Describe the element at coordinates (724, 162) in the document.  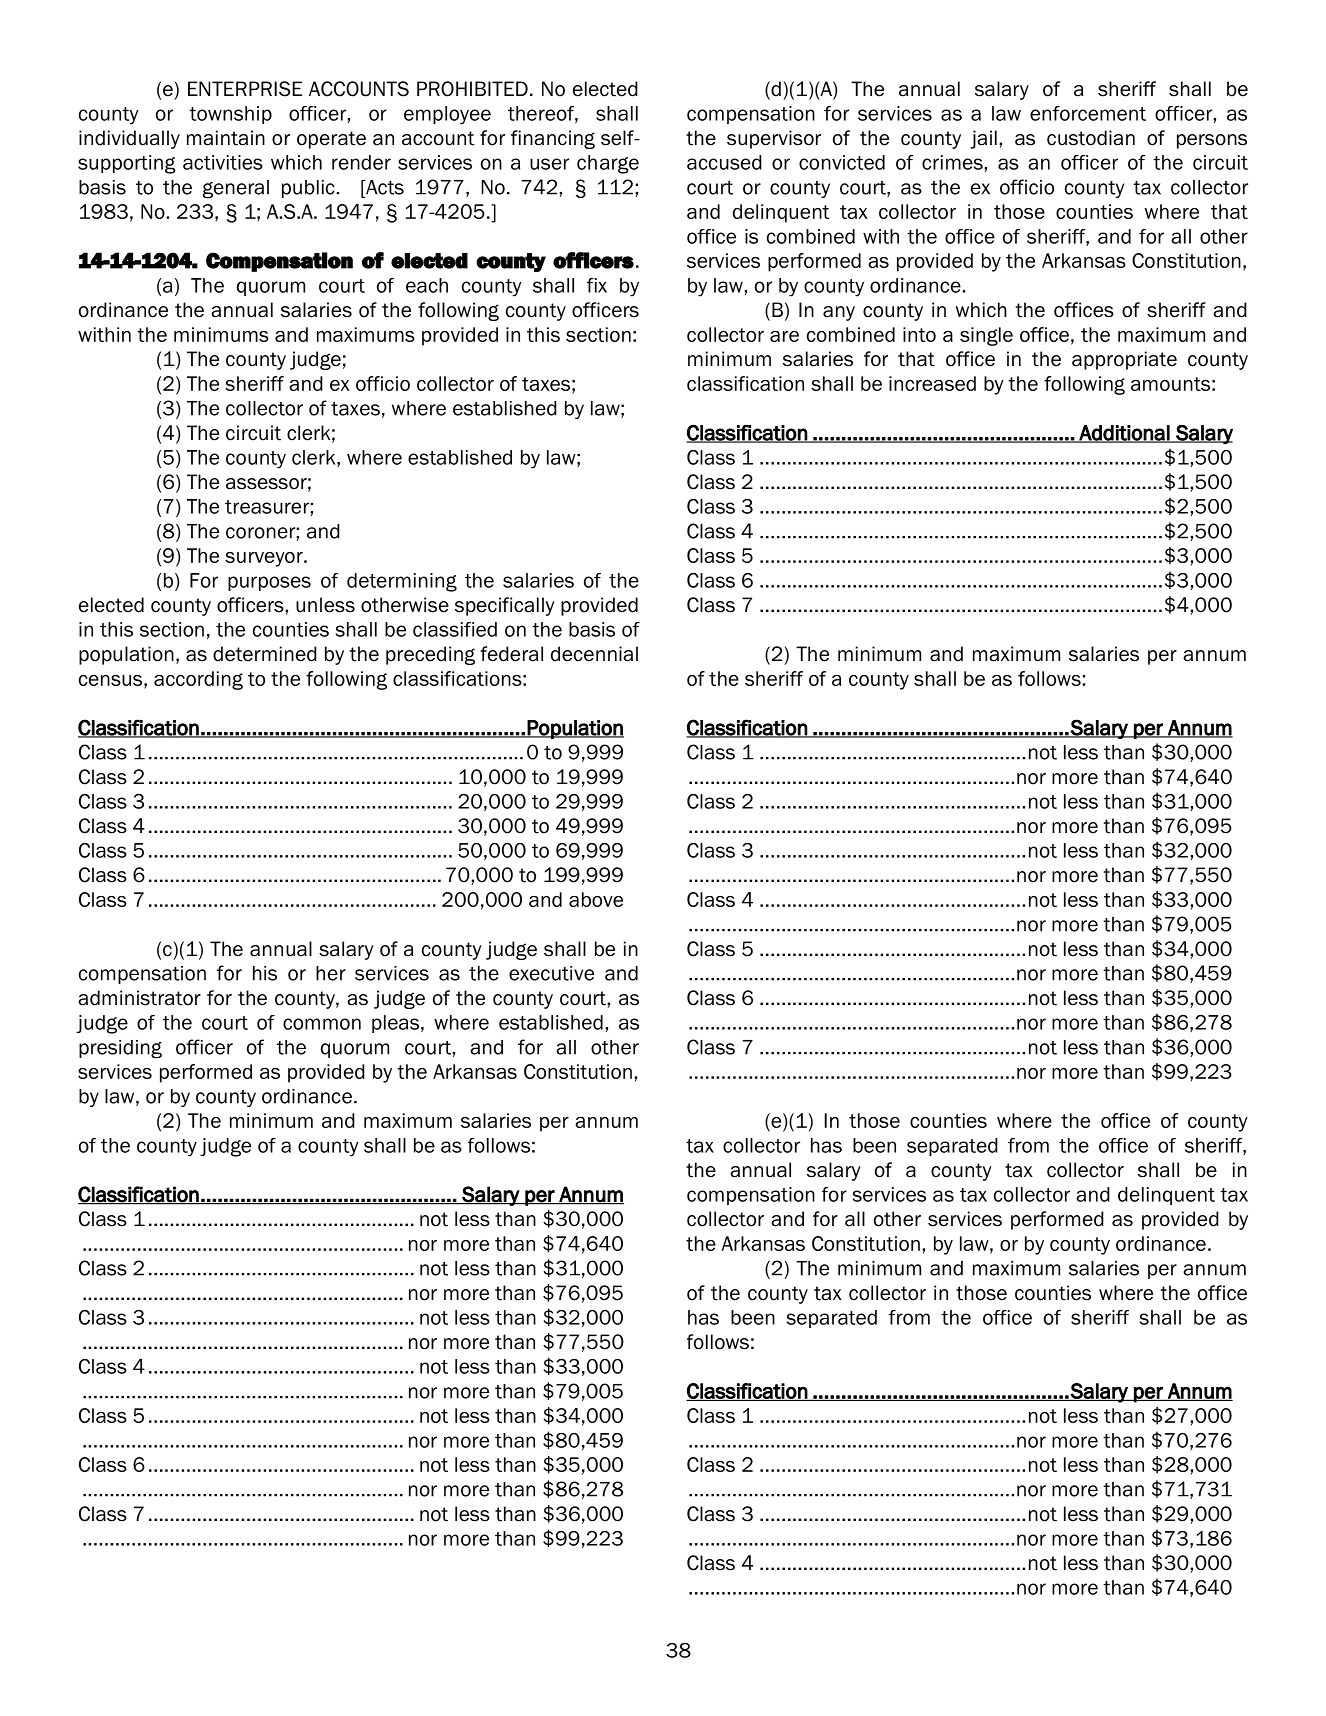
I see `accused` at that location.
